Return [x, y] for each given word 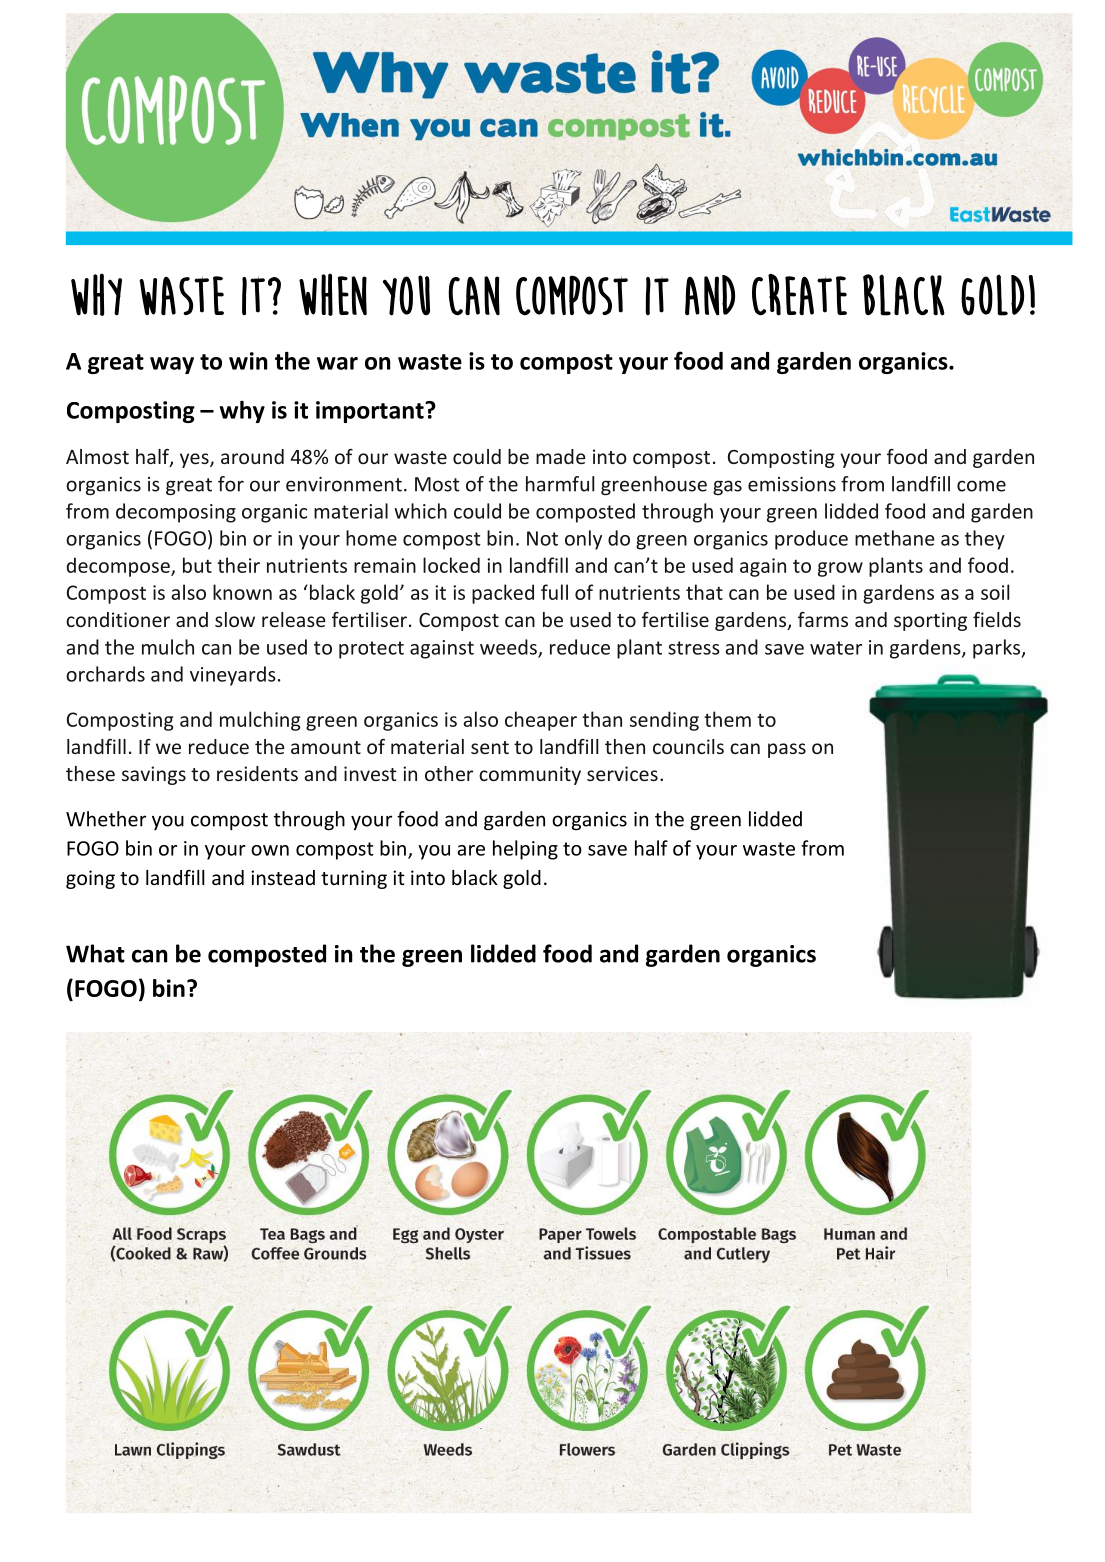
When [333, 294]
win [248, 361]
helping [525, 850]
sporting [930, 621]
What [95, 953]
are [471, 850]
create [799, 294]
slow [235, 619]
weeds [509, 648]
